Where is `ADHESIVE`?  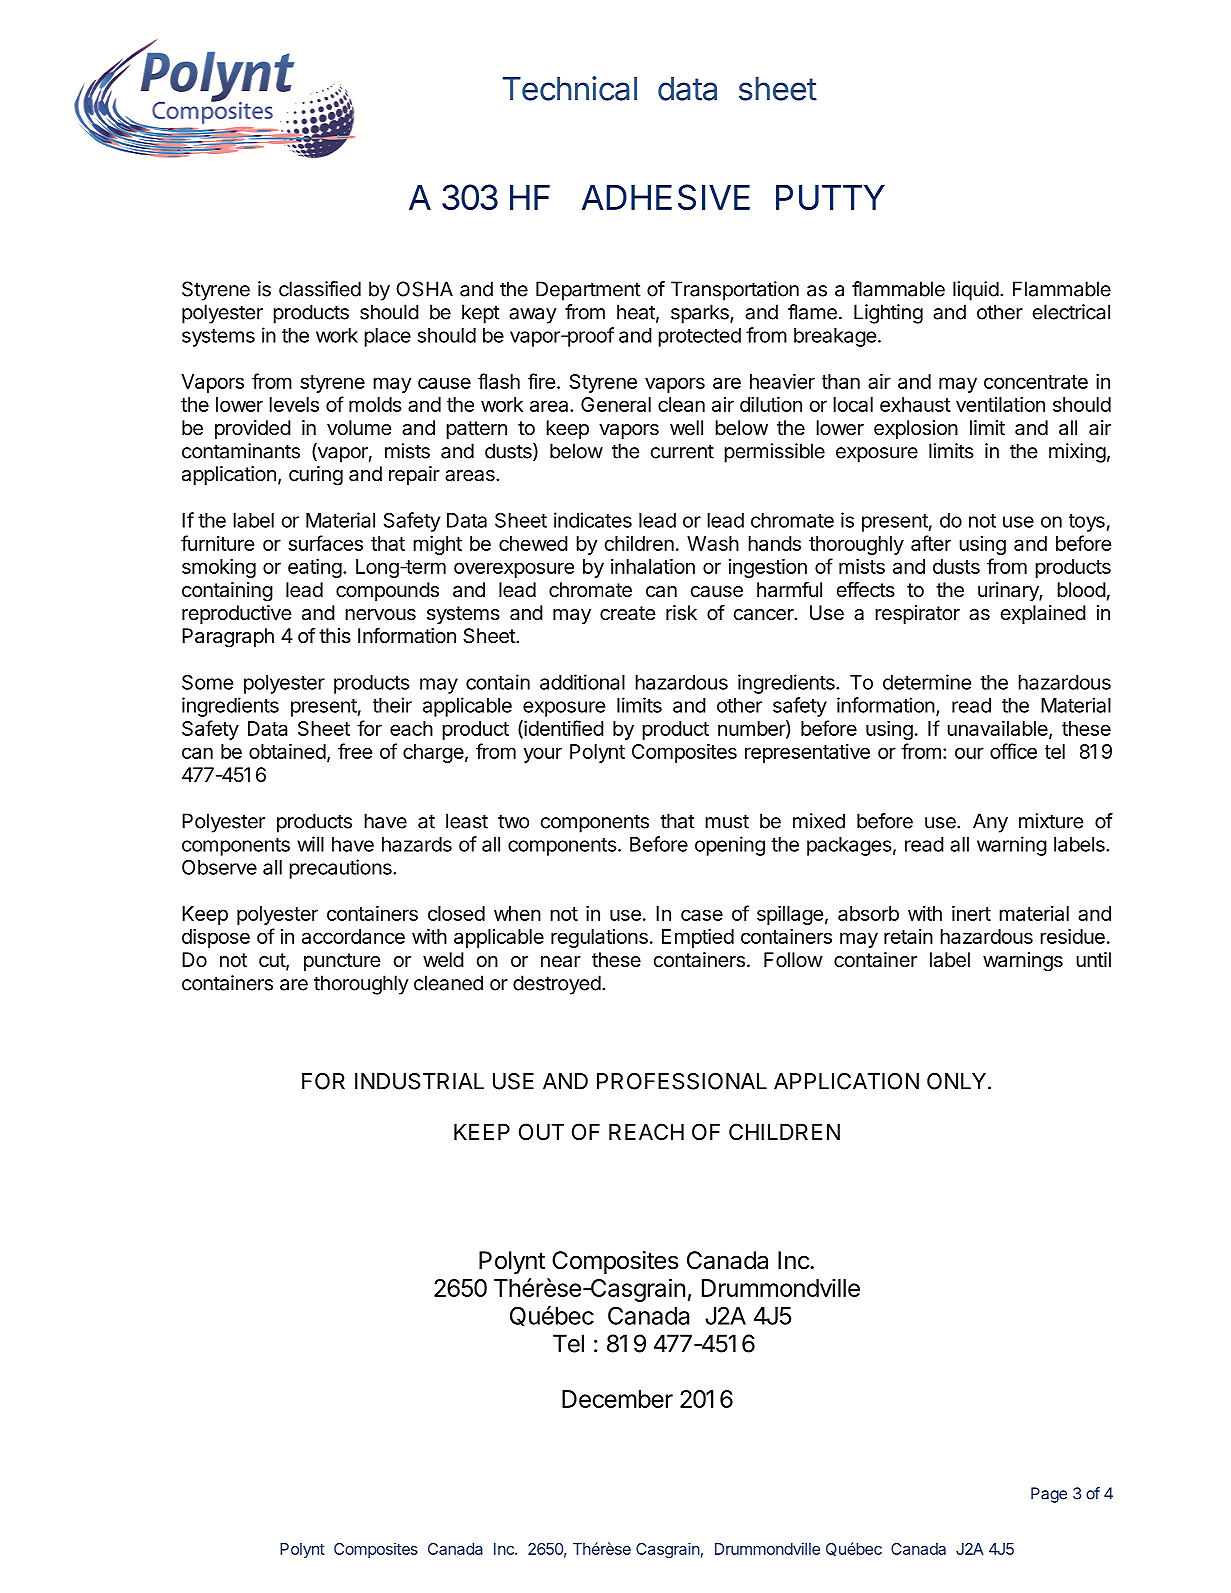
ADHESIVE is located at coordinates (666, 197).
